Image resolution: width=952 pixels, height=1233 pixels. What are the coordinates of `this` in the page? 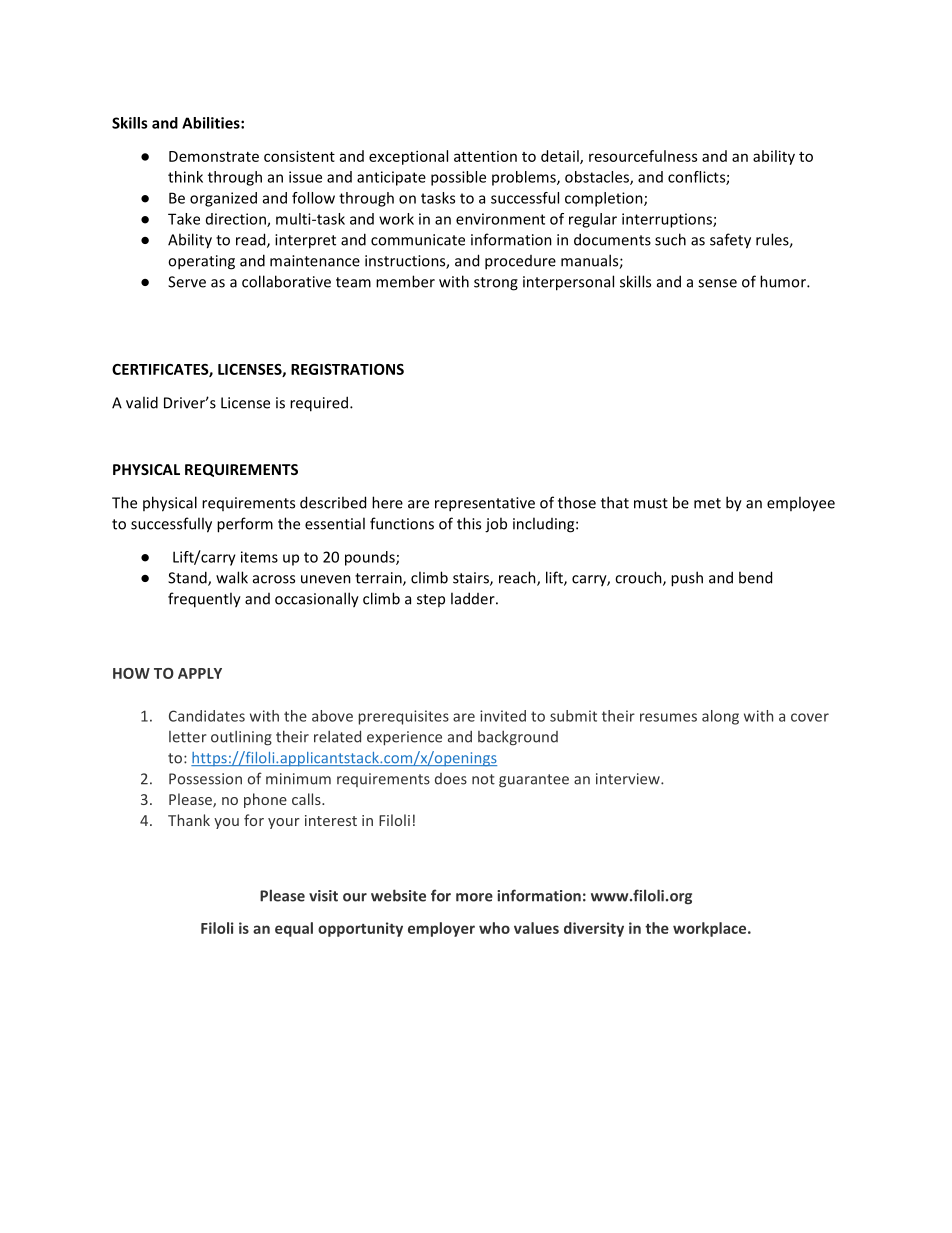 It's located at (469, 523).
